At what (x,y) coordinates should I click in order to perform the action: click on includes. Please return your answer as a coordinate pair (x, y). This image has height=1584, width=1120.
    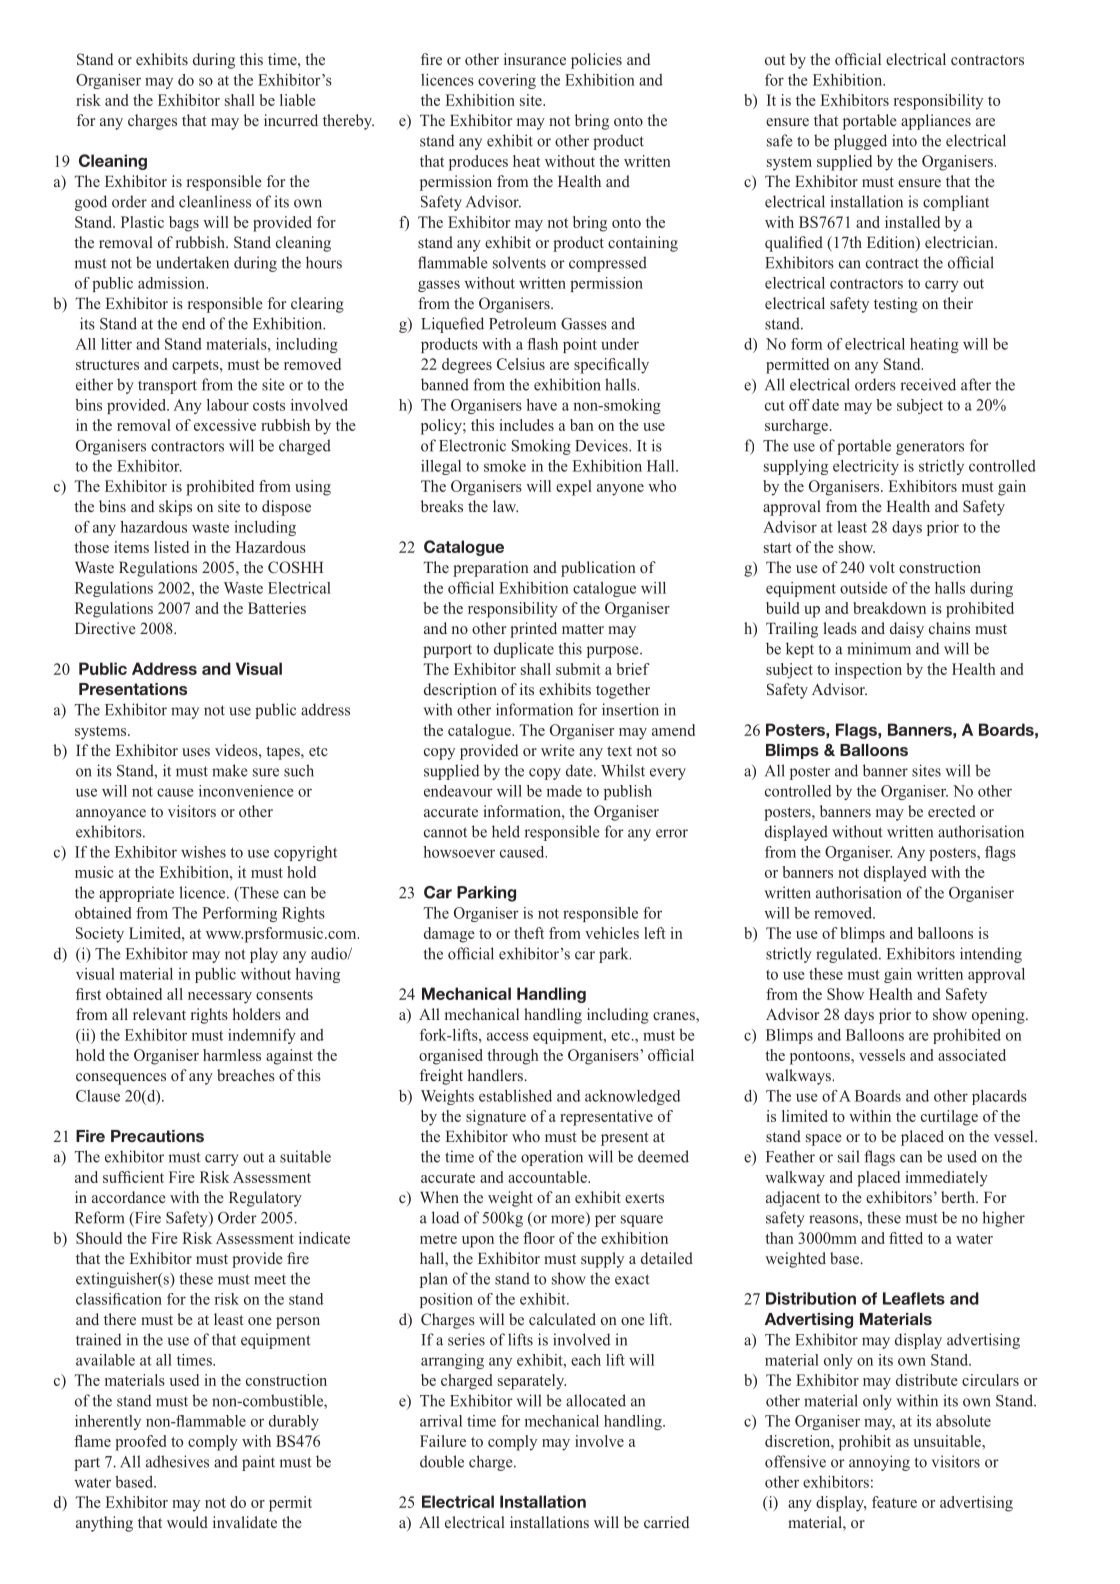
    Looking at the image, I should click on (527, 425).
